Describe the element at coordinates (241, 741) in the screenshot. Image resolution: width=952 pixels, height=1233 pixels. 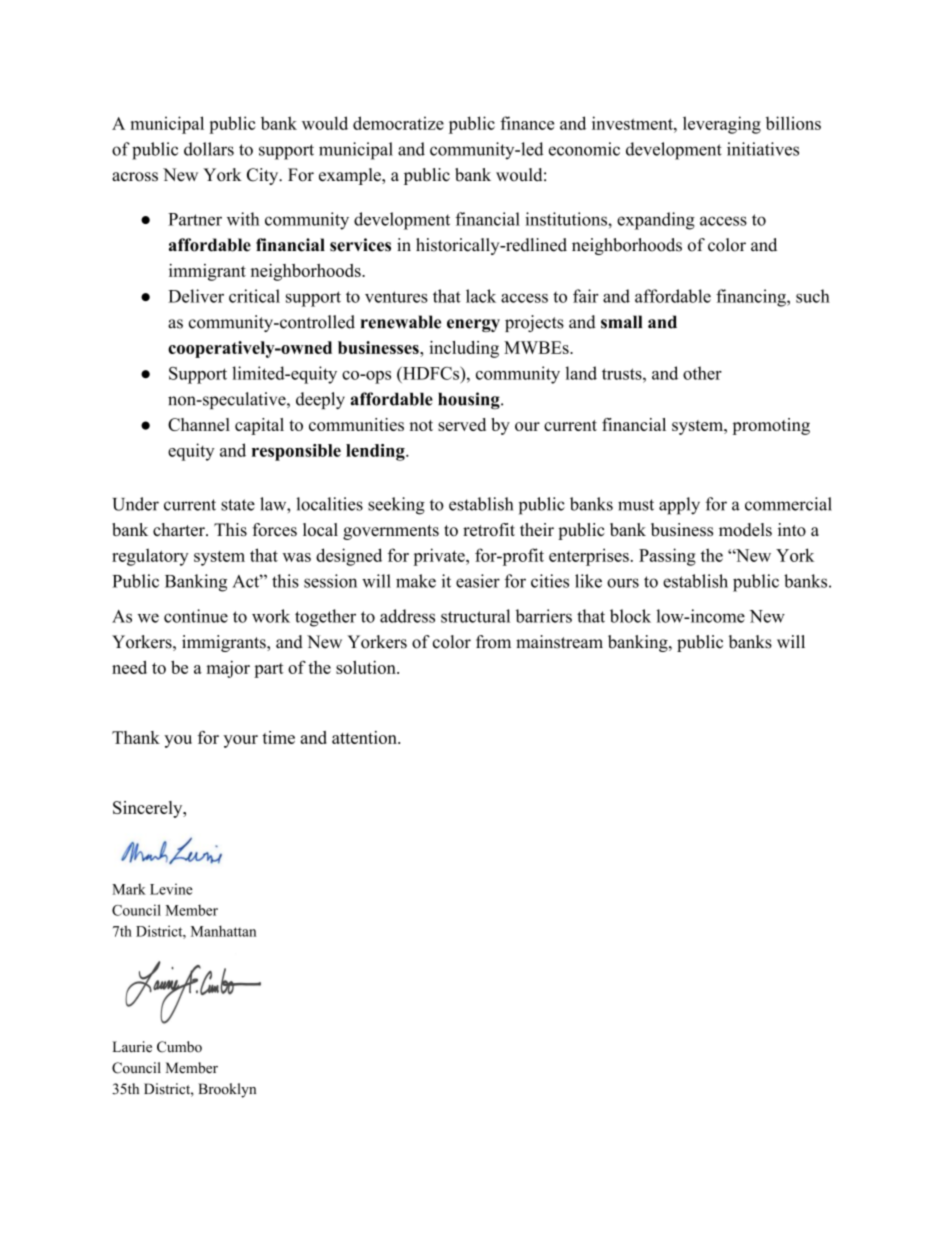
I see `your` at that location.
